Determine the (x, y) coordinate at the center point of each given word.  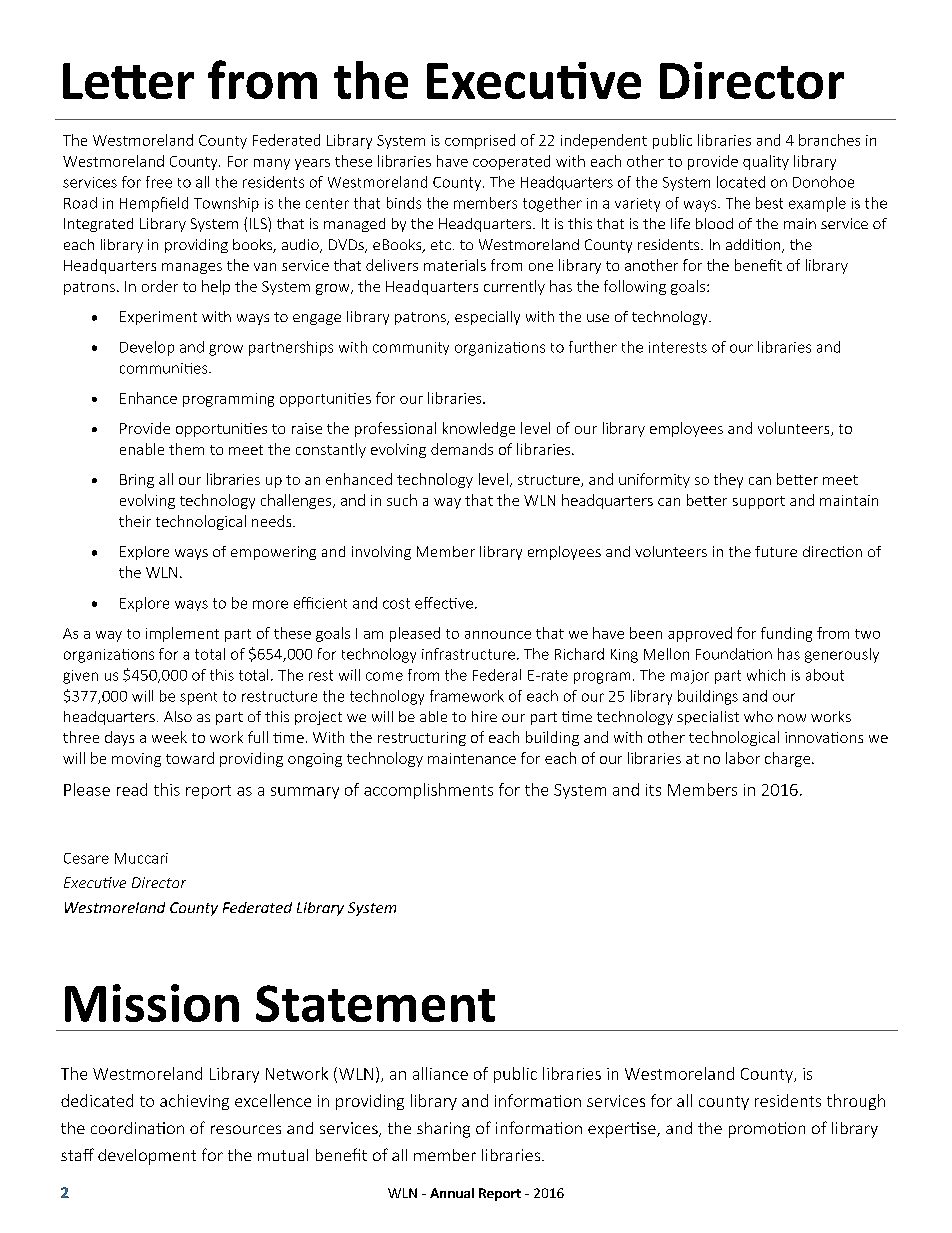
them (186, 449)
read (132, 789)
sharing (443, 1130)
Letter (128, 81)
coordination (137, 1128)
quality (766, 162)
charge (787, 759)
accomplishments (428, 791)
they (728, 480)
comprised (480, 141)
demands (462, 449)
